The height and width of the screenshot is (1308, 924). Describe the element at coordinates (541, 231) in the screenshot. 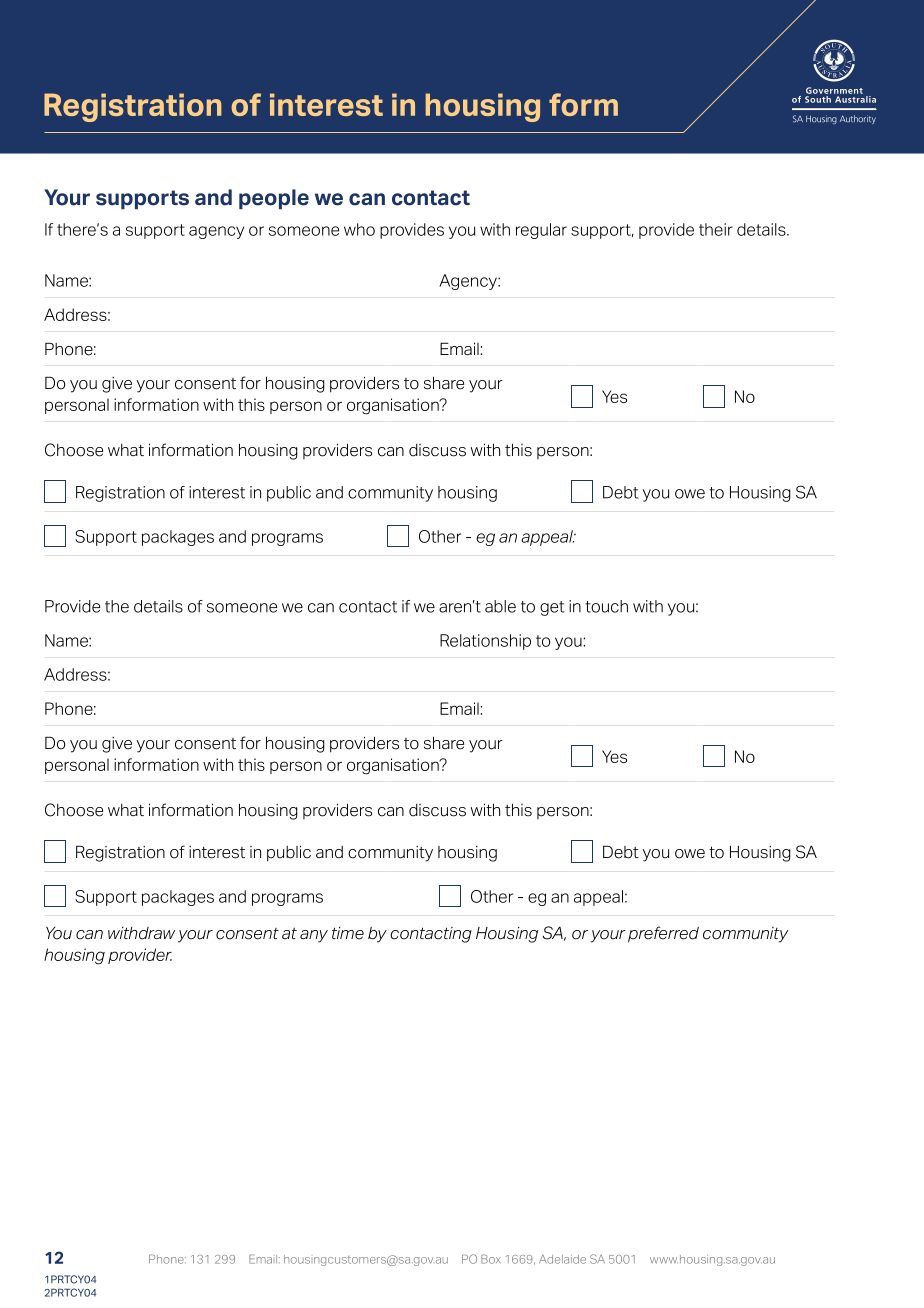

I see `regular` at that location.
